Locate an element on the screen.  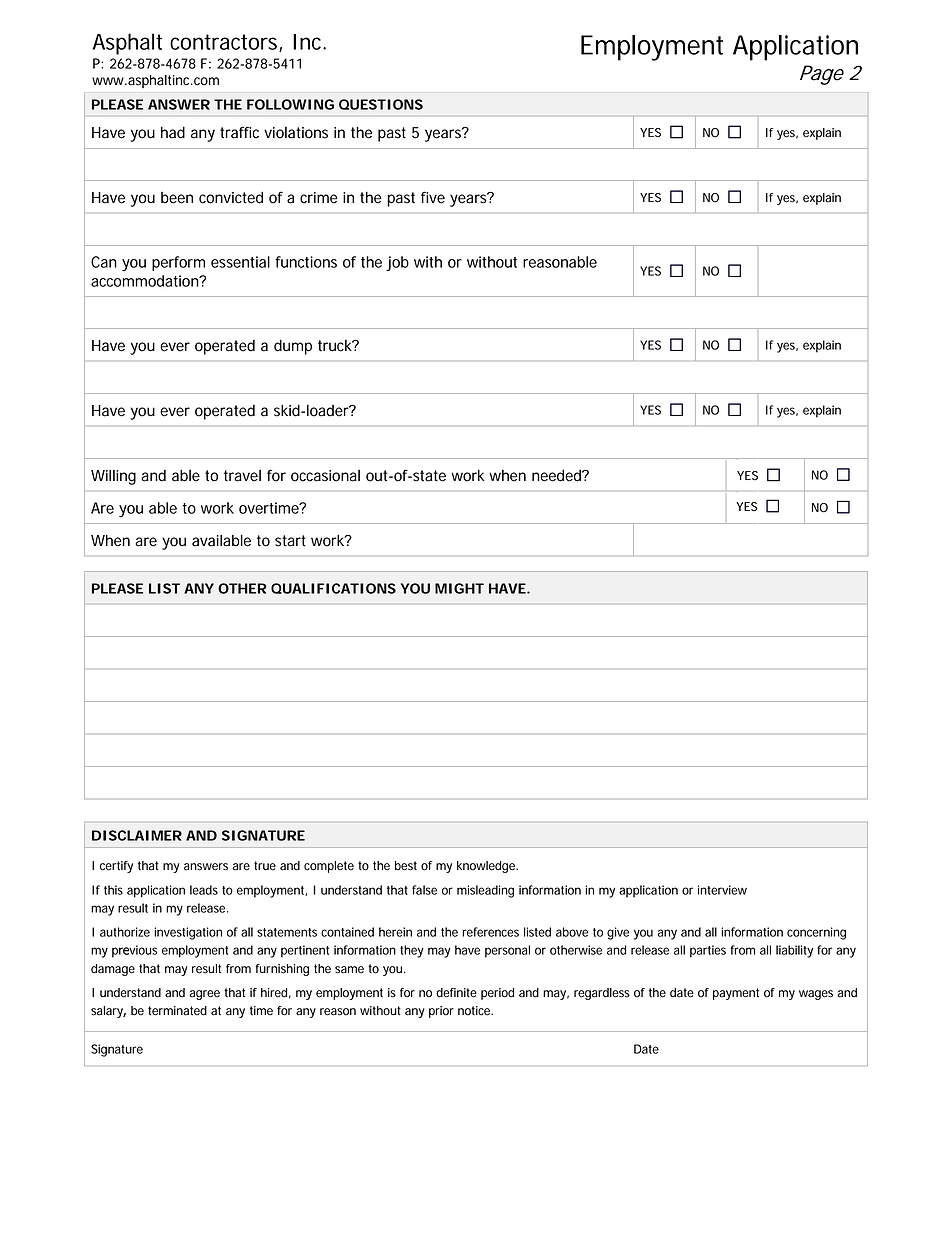
QUESTIONS is located at coordinates (381, 104).
